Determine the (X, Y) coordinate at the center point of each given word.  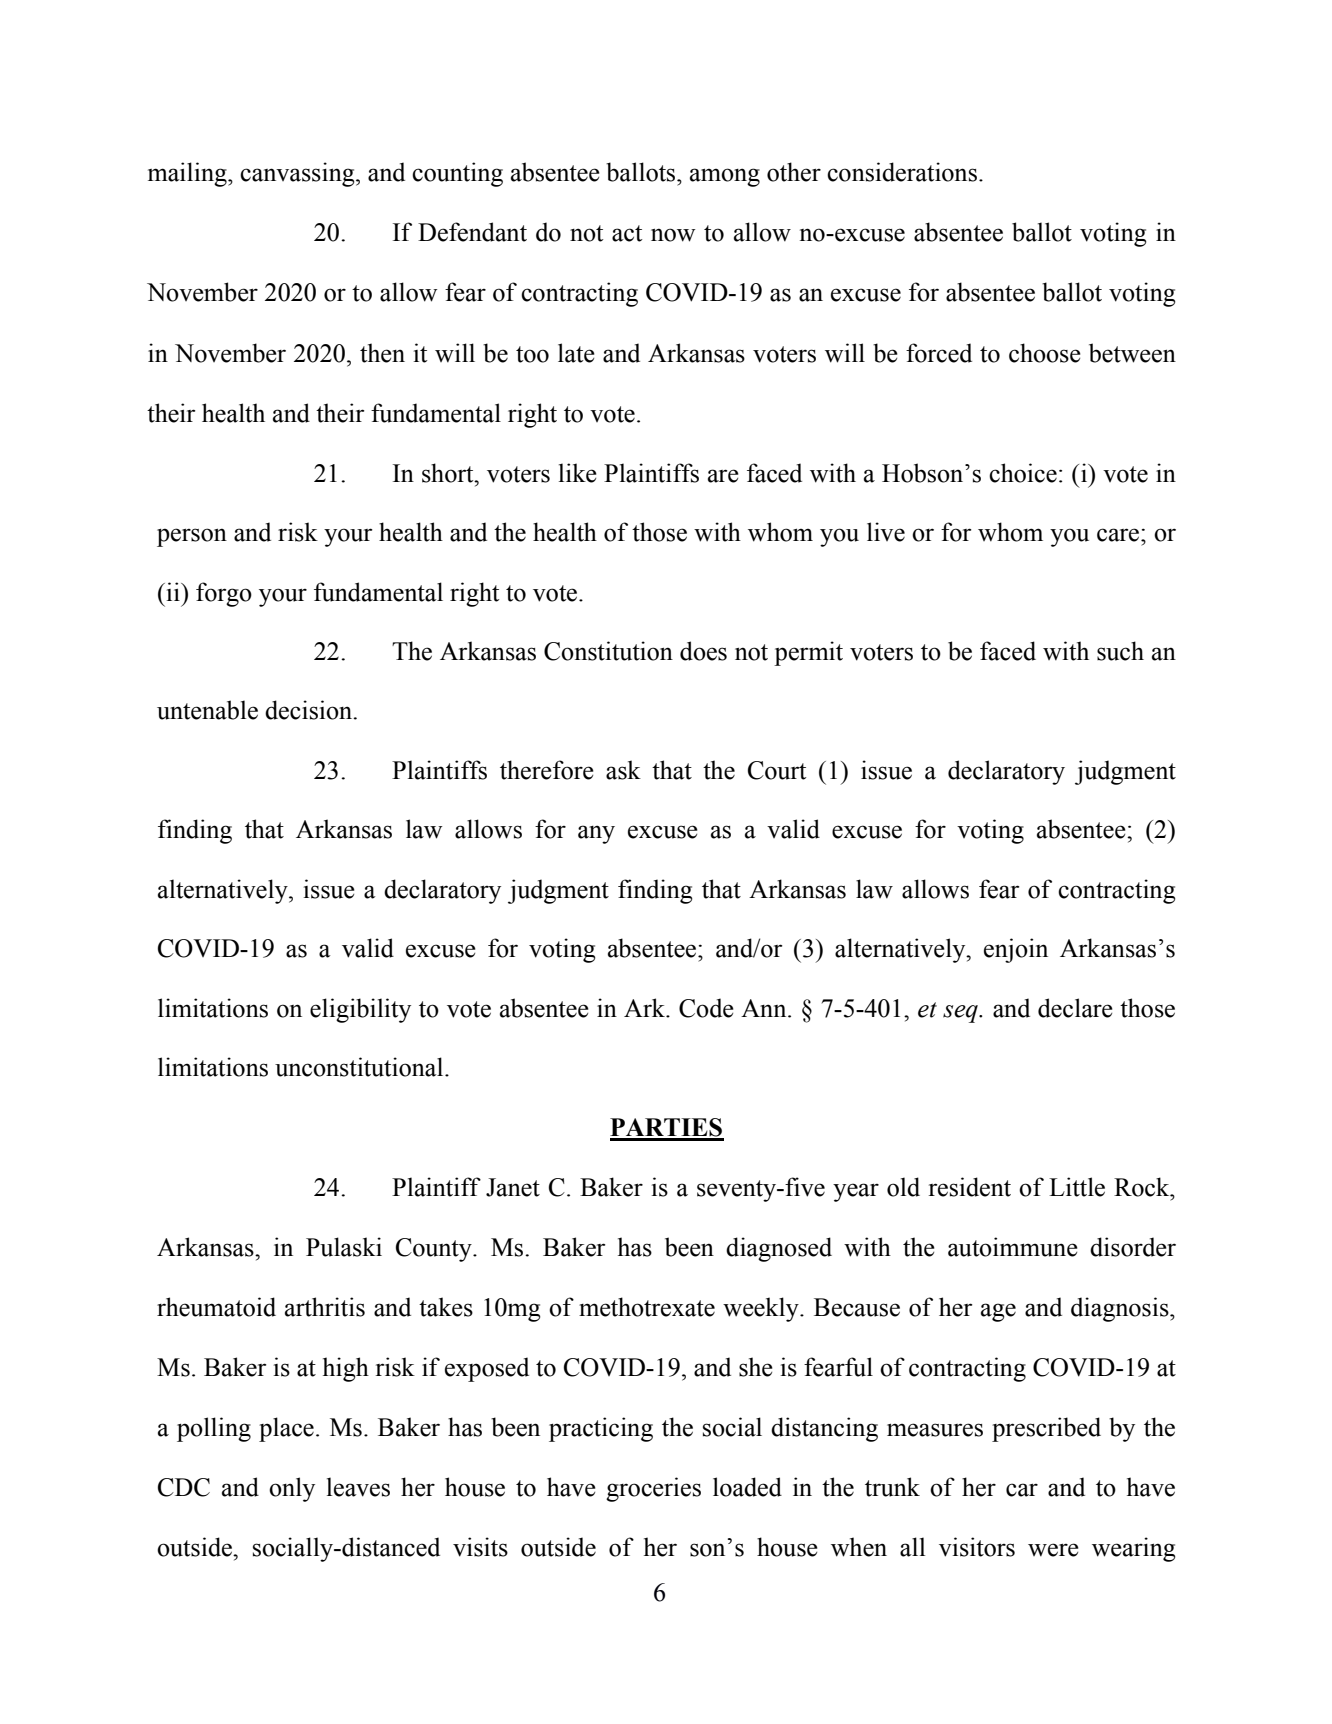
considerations (902, 172)
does (703, 651)
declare (1075, 1008)
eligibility (360, 1010)
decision (310, 710)
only (292, 1489)
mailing (188, 174)
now (673, 235)
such (1120, 651)
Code (706, 1008)
